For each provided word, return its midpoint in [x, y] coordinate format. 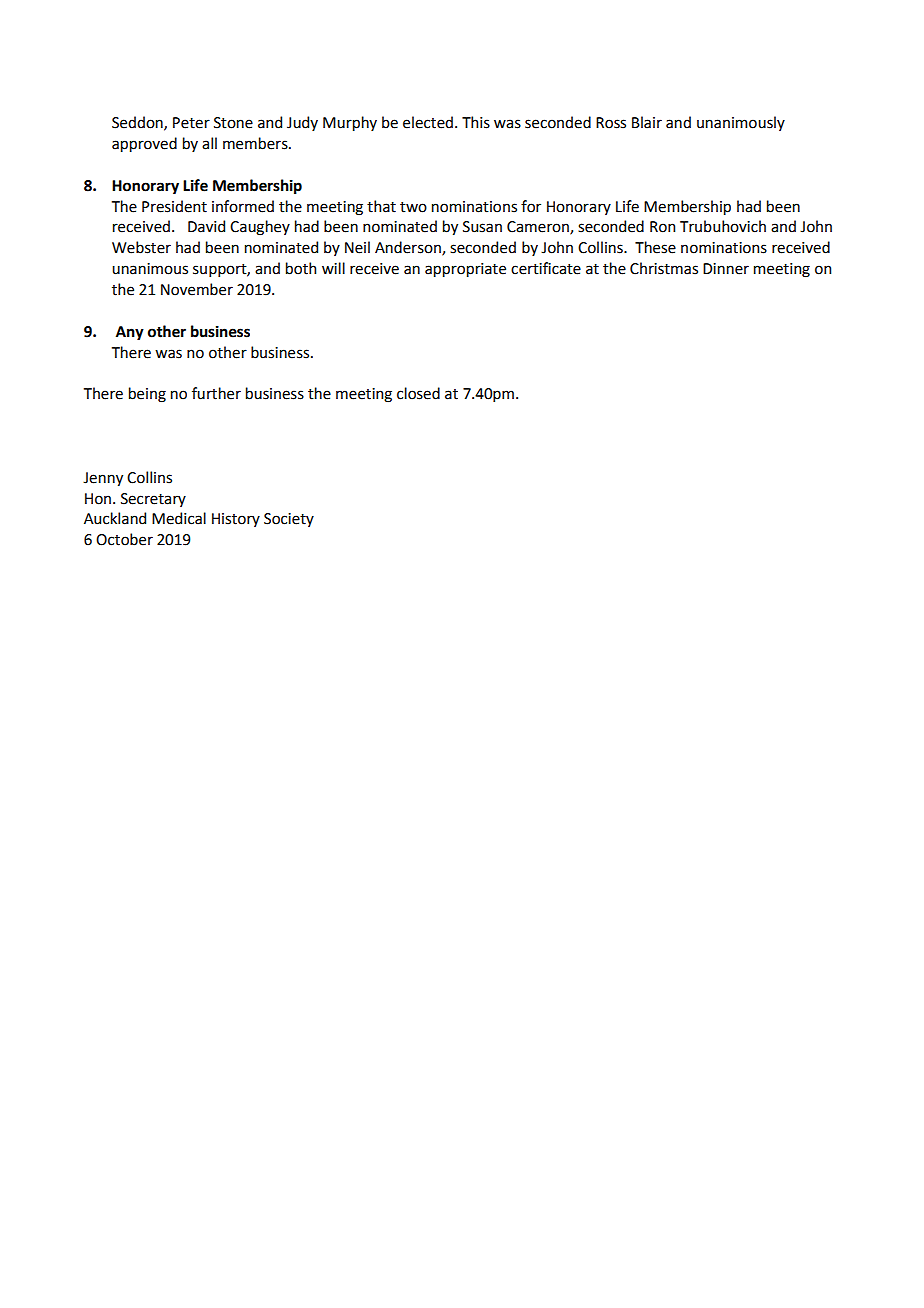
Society [289, 520]
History [236, 520]
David [206, 226]
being [147, 395]
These [655, 247]
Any [130, 333]
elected [428, 122]
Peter [191, 123]
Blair [647, 122]
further [216, 393]
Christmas [664, 268]
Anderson [409, 248]
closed [418, 393]
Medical [179, 518]
